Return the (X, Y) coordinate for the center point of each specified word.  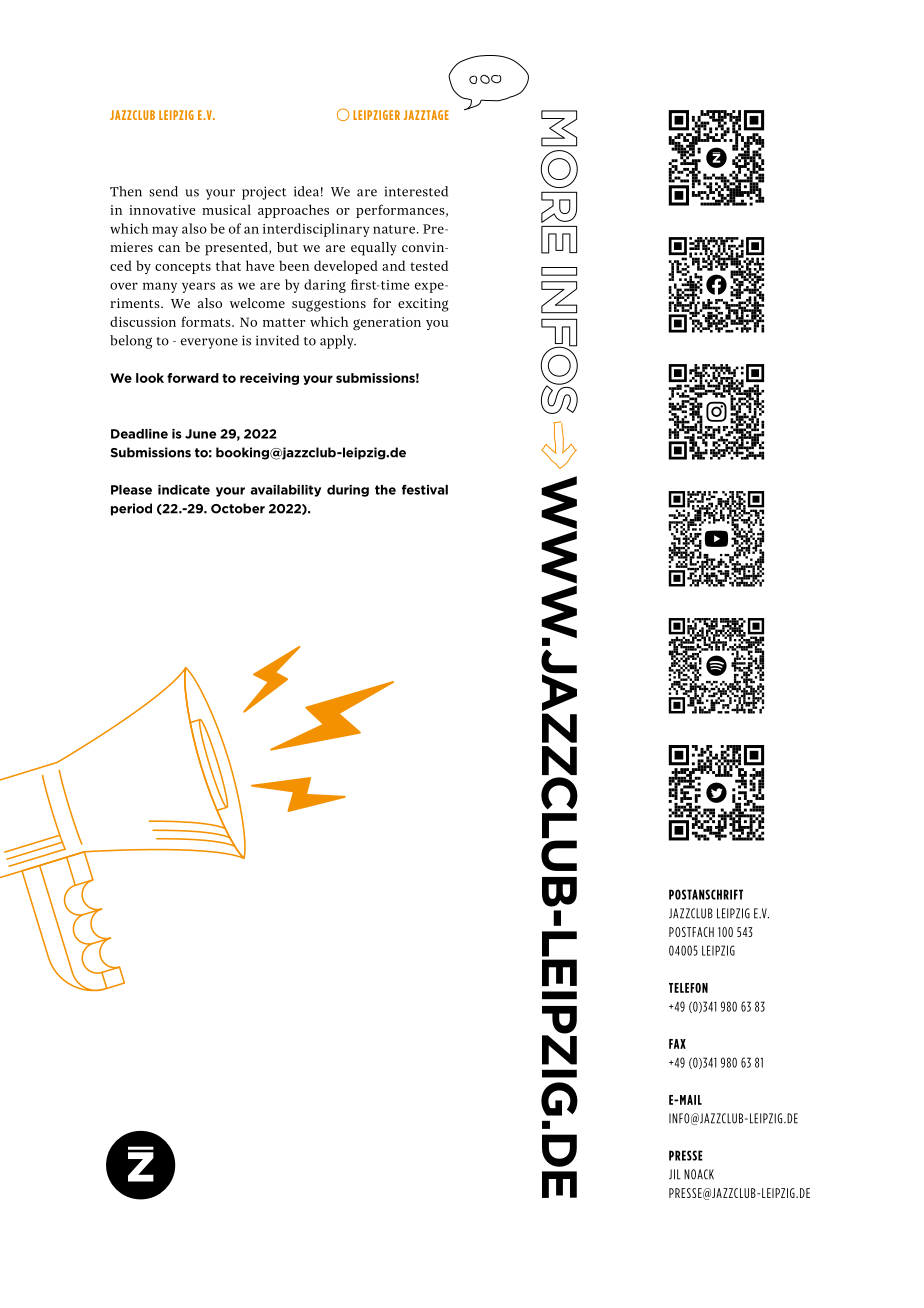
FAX (677, 1044)
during (348, 491)
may (165, 231)
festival (425, 490)
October (238, 508)
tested (429, 265)
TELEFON (688, 988)
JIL (675, 1174)
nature (394, 229)
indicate (184, 490)
